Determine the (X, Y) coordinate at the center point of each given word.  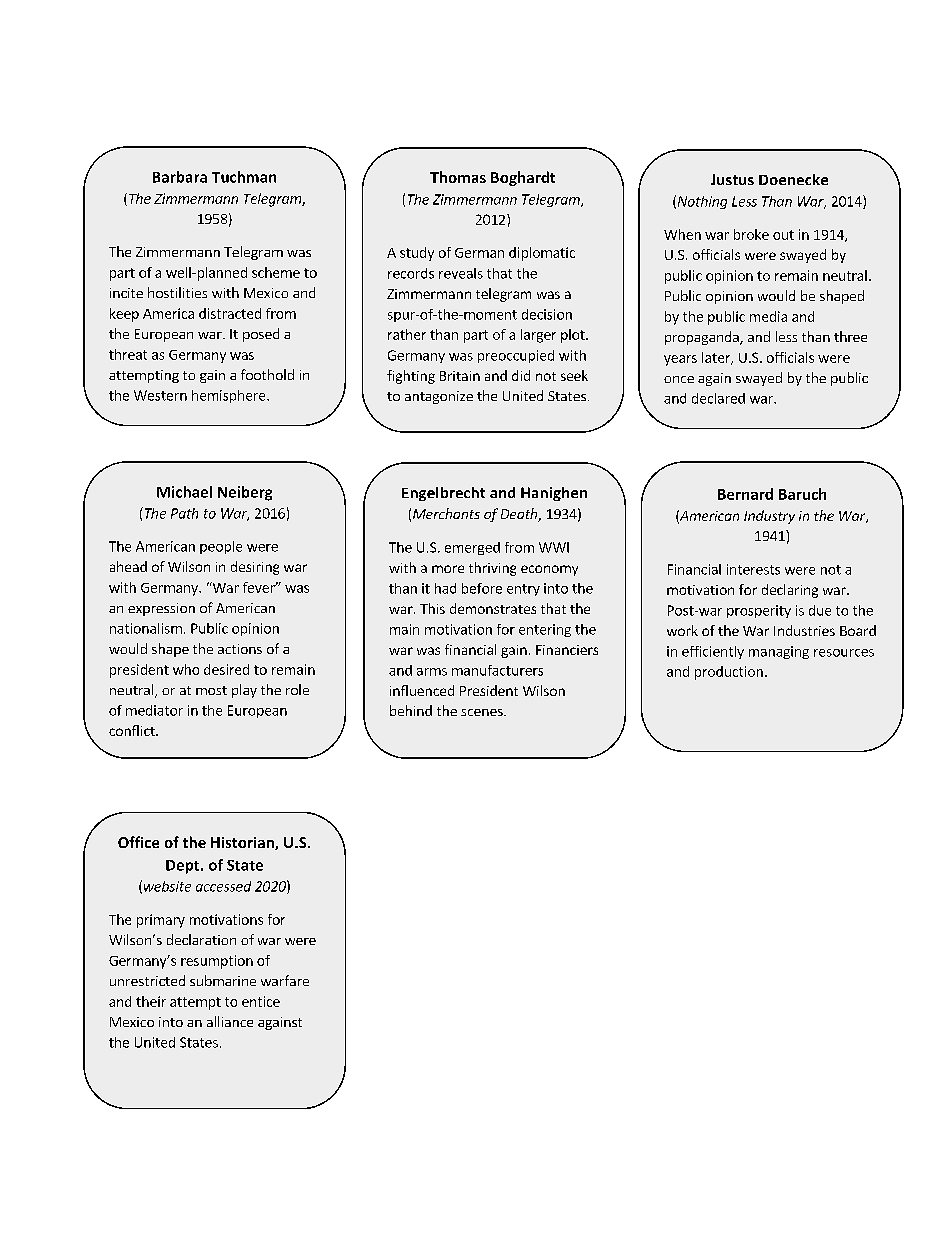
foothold (267, 374)
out (783, 235)
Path (184, 513)
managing (779, 652)
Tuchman (244, 177)
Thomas (458, 177)
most (211, 690)
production (729, 673)
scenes (483, 712)
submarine (223, 980)
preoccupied (516, 356)
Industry (769, 517)
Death (520, 515)
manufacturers (497, 670)
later (717, 358)
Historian (243, 843)
